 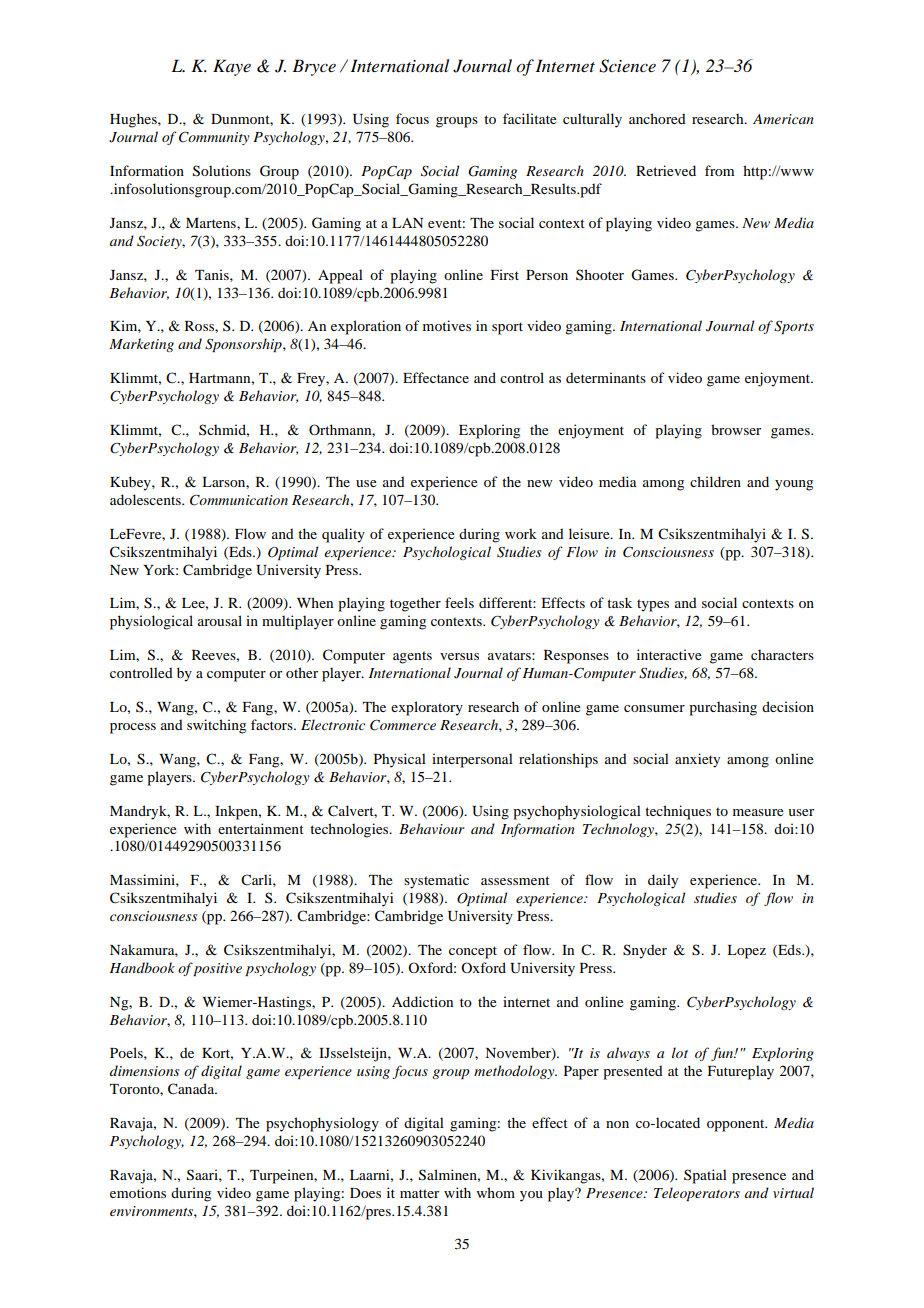 What do you see at coordinates (220, 620) in the screenshot?
I see `arousal` at bounding box center [220, 620].
